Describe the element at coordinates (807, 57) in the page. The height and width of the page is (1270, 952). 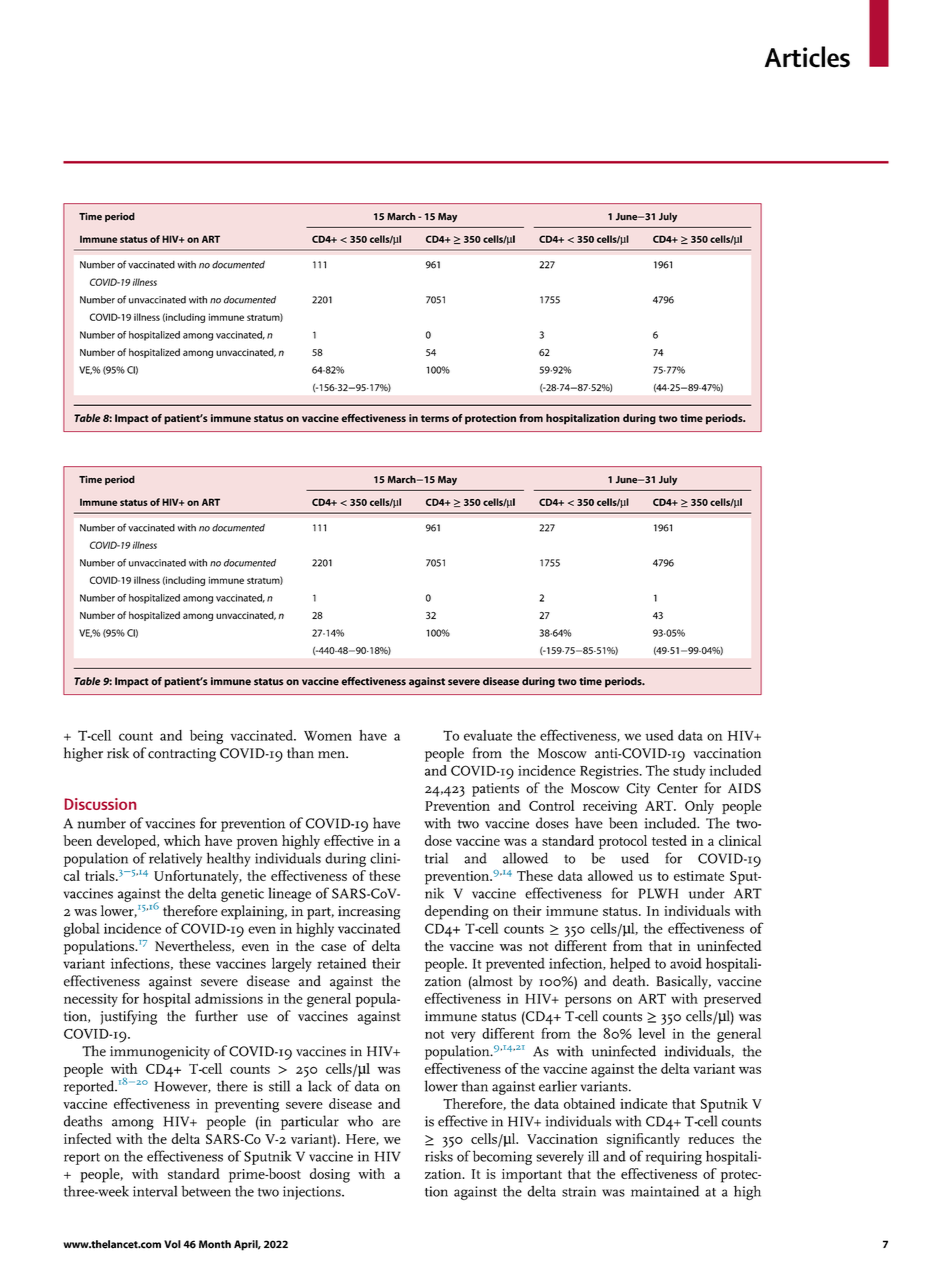
I see `Articles` at that location.
